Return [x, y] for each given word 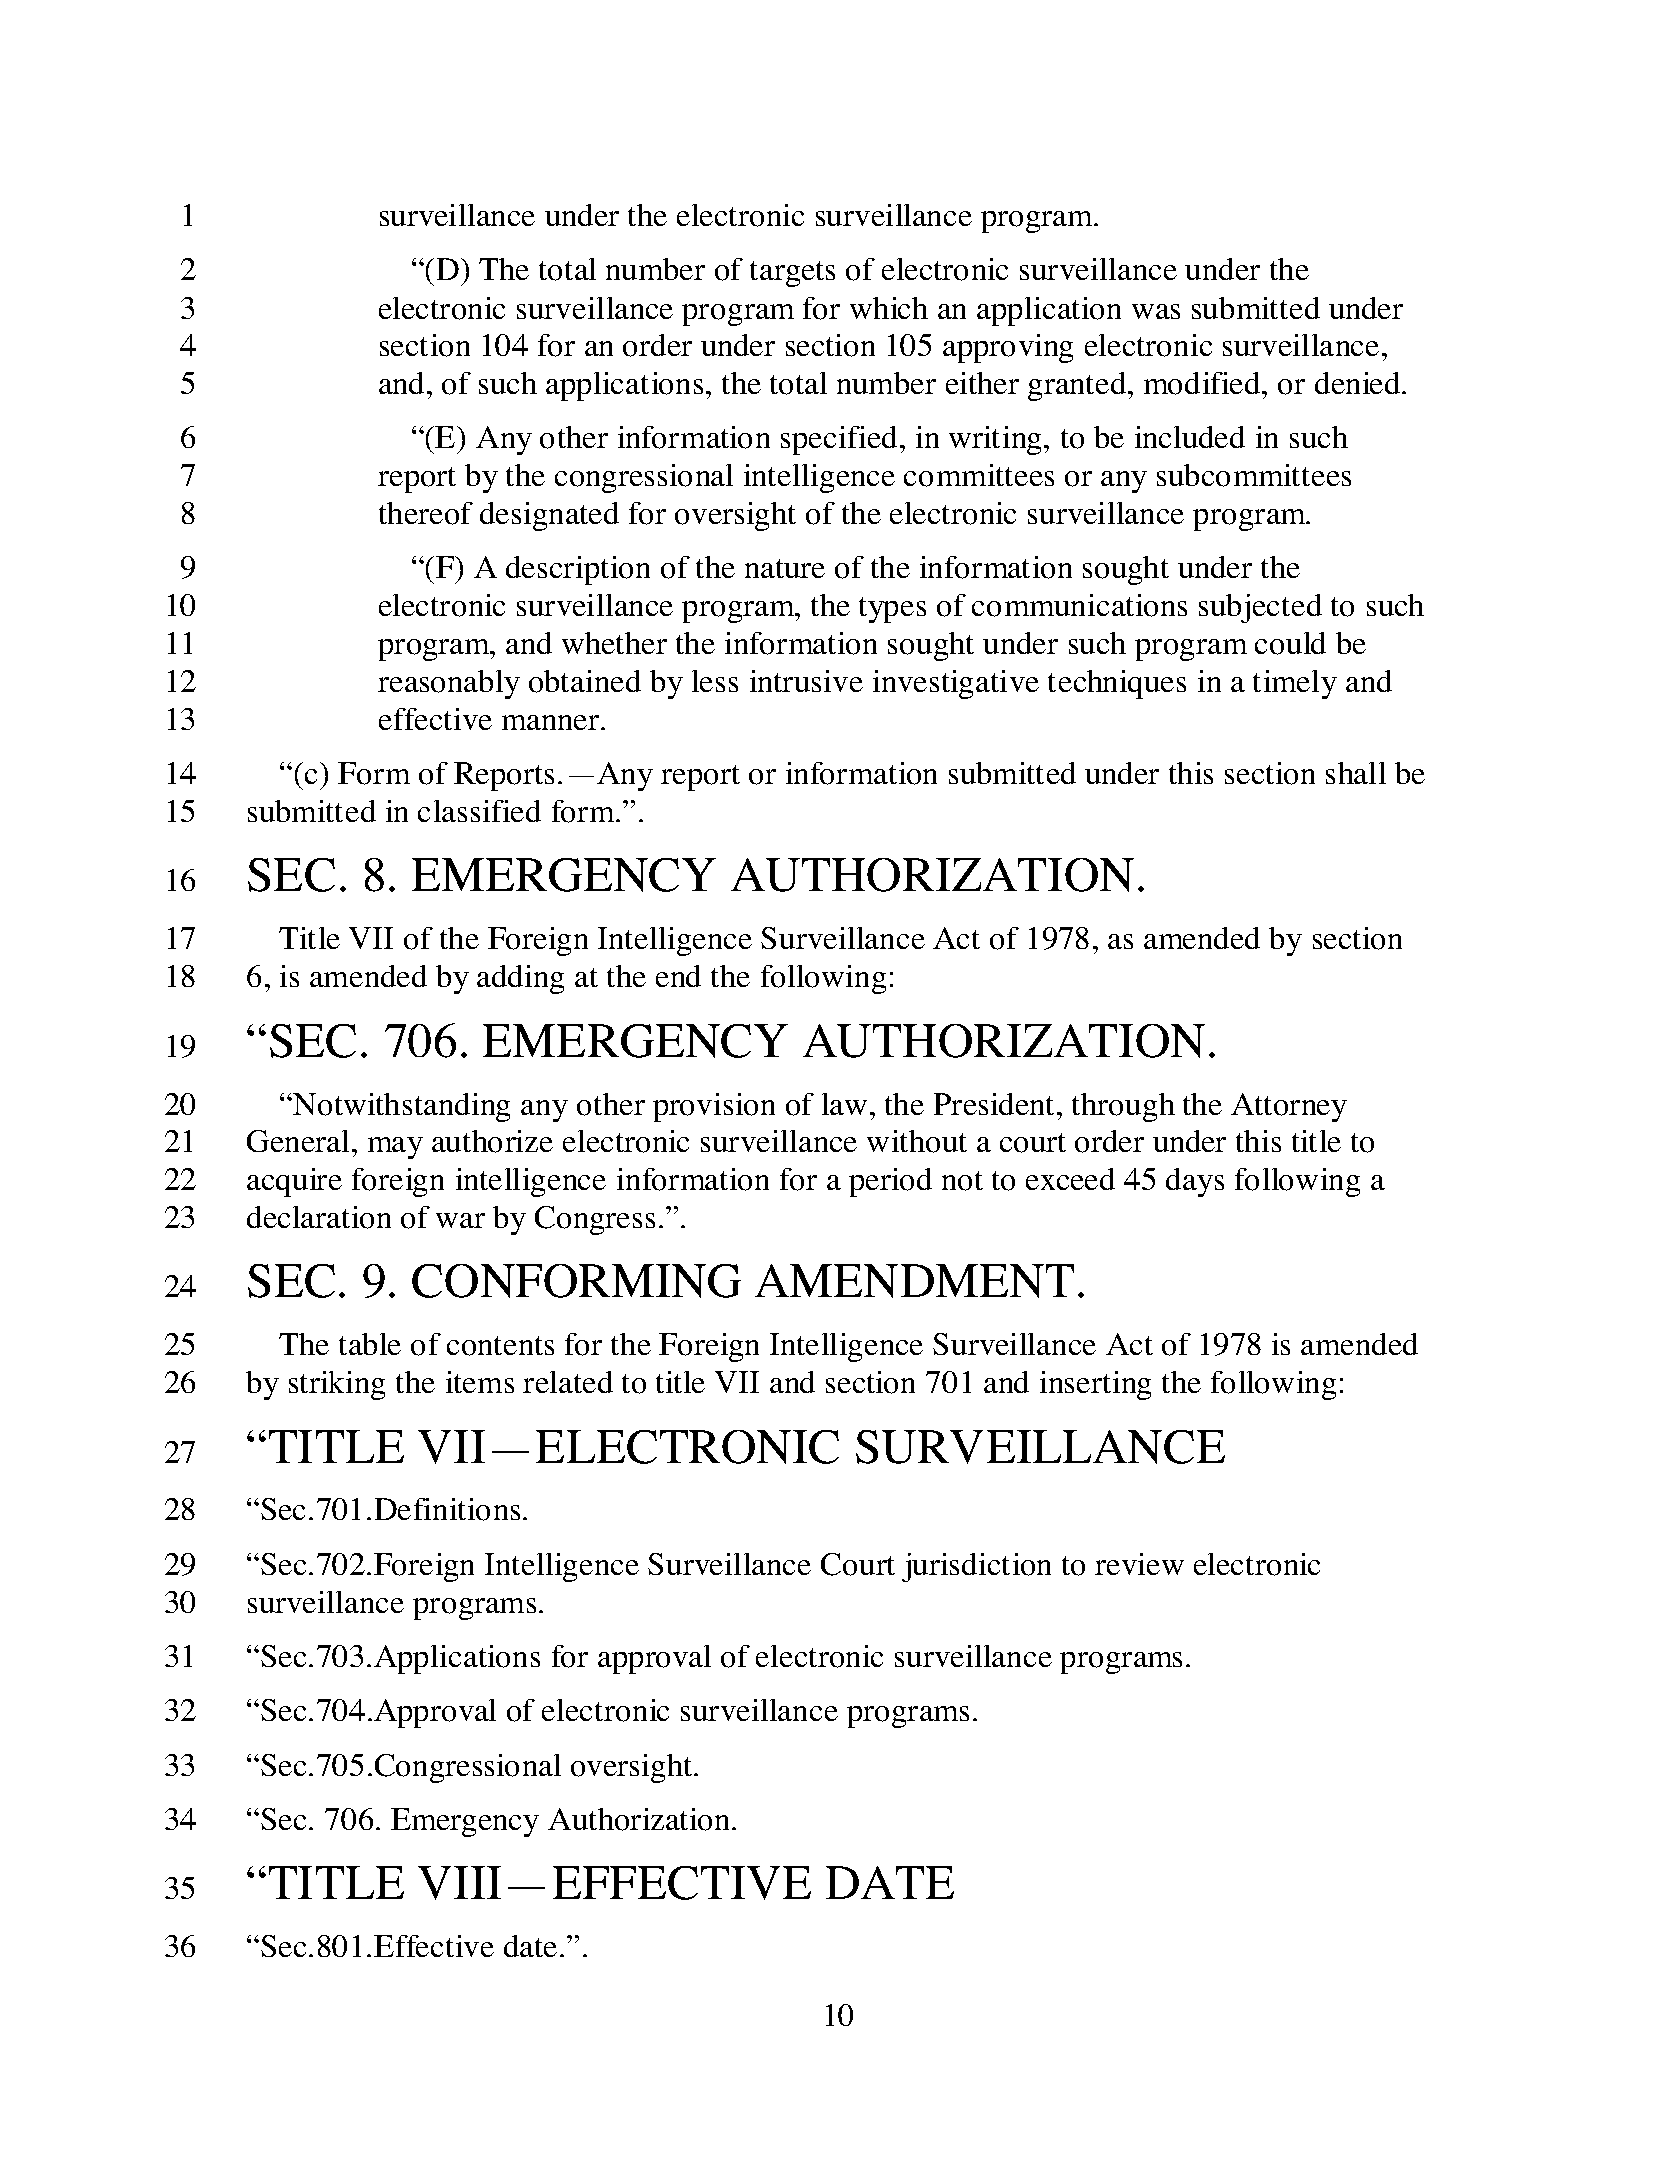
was [1156, 311]
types [892, 610]
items [480, 1382]
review [1139, 1564]
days [1195, 1182]
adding [520, 979]
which [889, 308]
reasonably [449, 684]
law [844, 1104]
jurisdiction [976, 1567]
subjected [1260, 608]
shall [1356, 773]
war [460, 1220]
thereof [426, 513]
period [890, 1182]
